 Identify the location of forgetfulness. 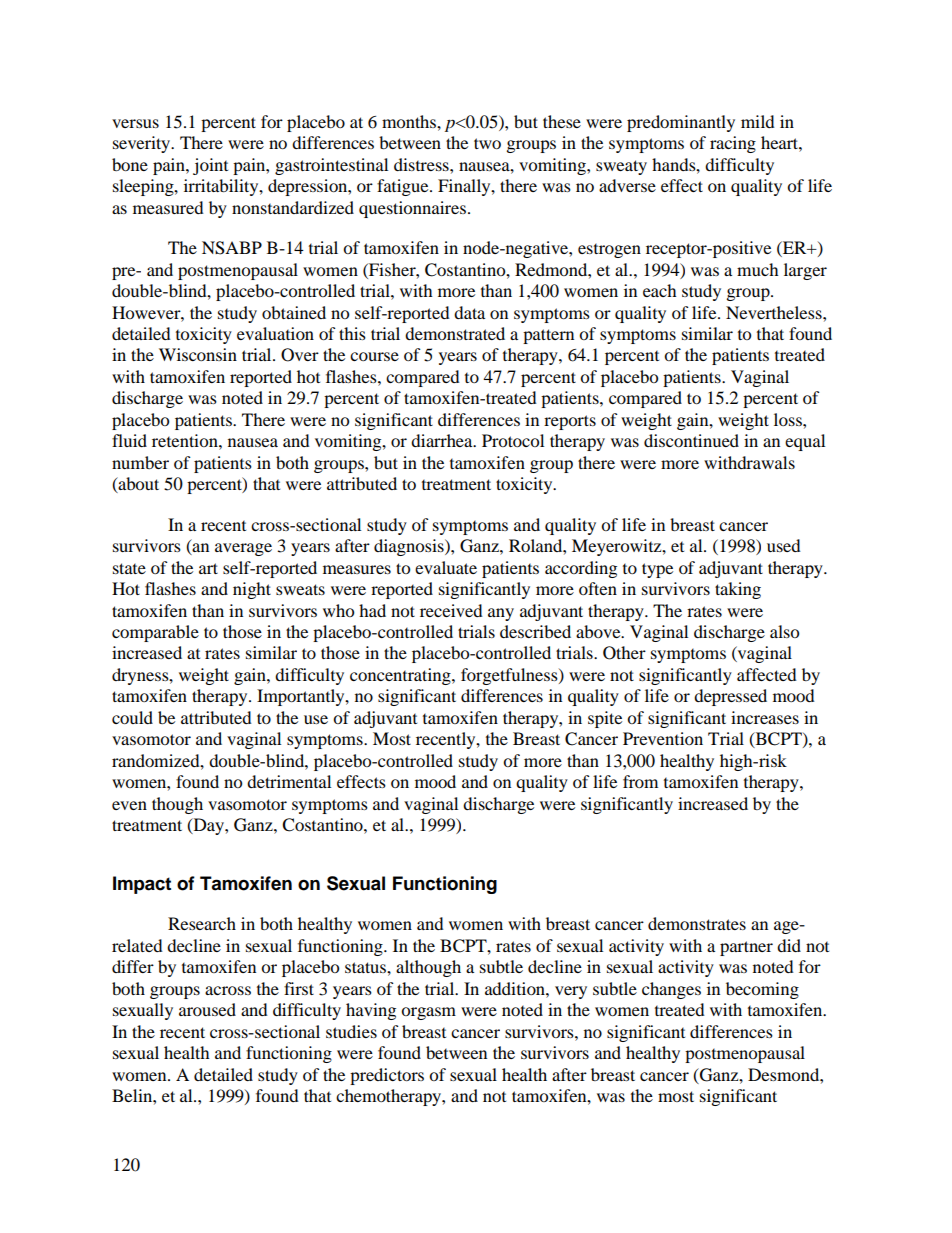
(510, 676).
